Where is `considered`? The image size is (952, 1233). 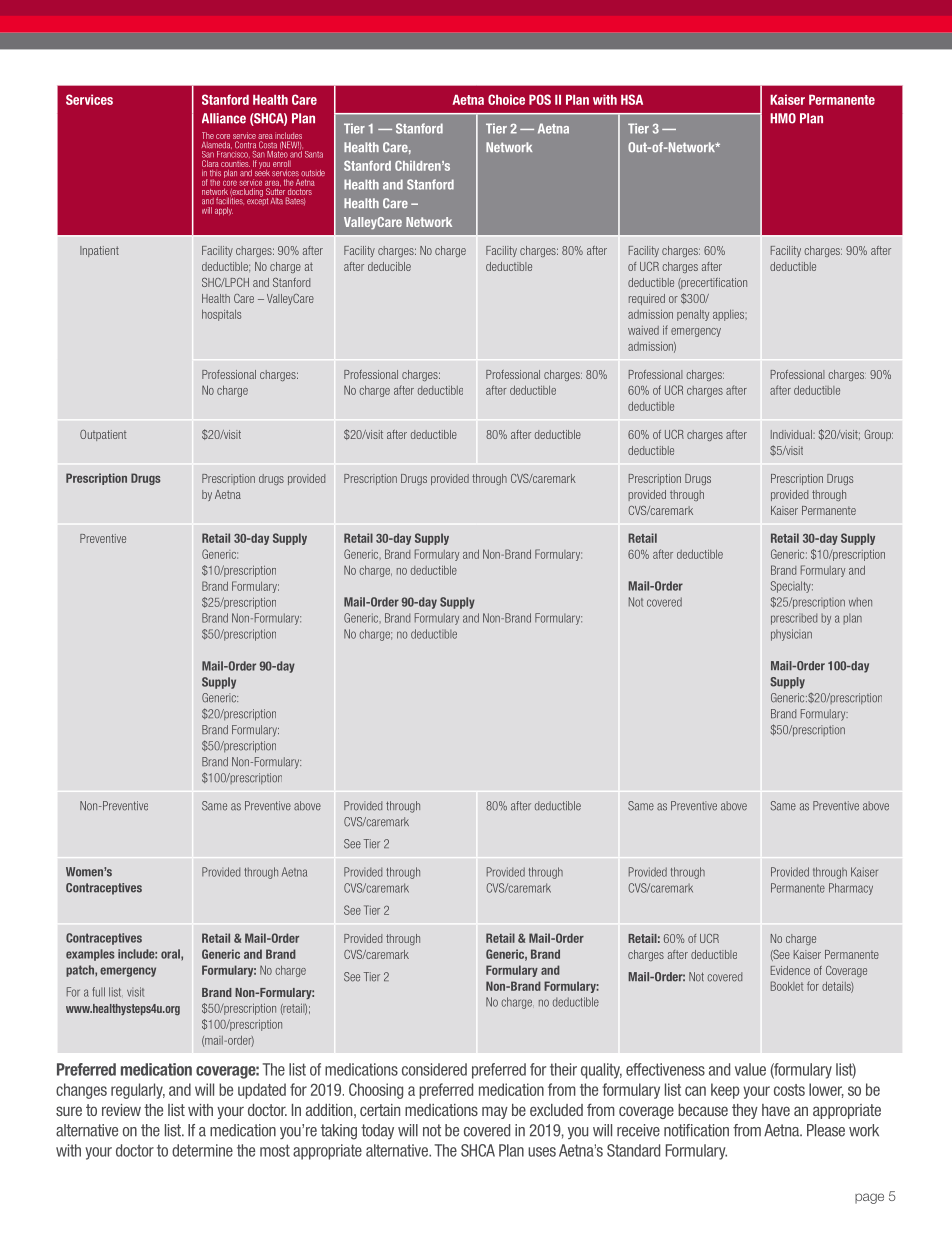
considered is located at coordinates (434, 1069).
